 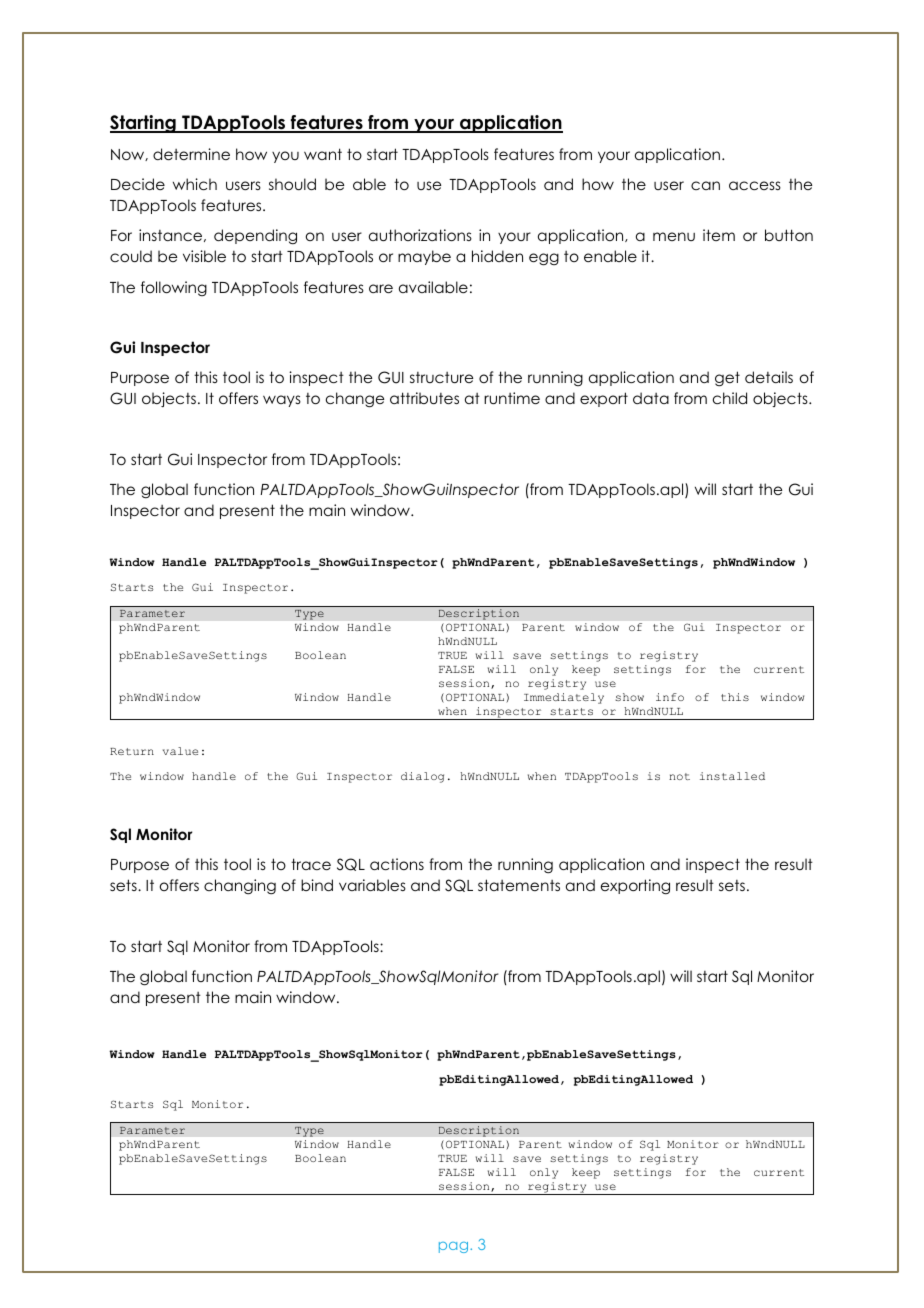 What do you see at coordinates (732, 776) in the page?
I see `installed` at bounding box center [732, 776].
